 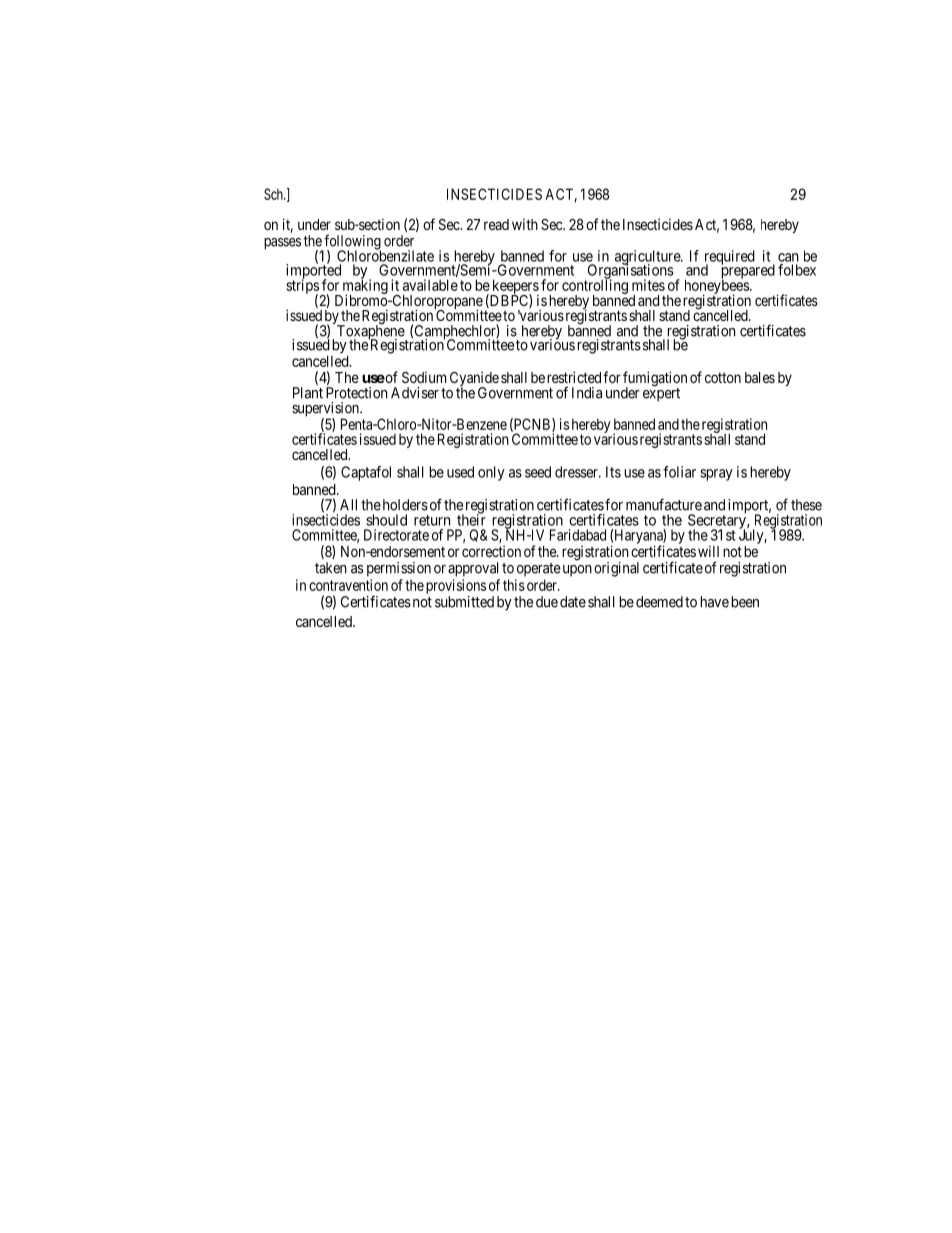 What do you see at coordinates (716, 475) in the screenshot?
I see `spray` at bounding box center [716, 475].
